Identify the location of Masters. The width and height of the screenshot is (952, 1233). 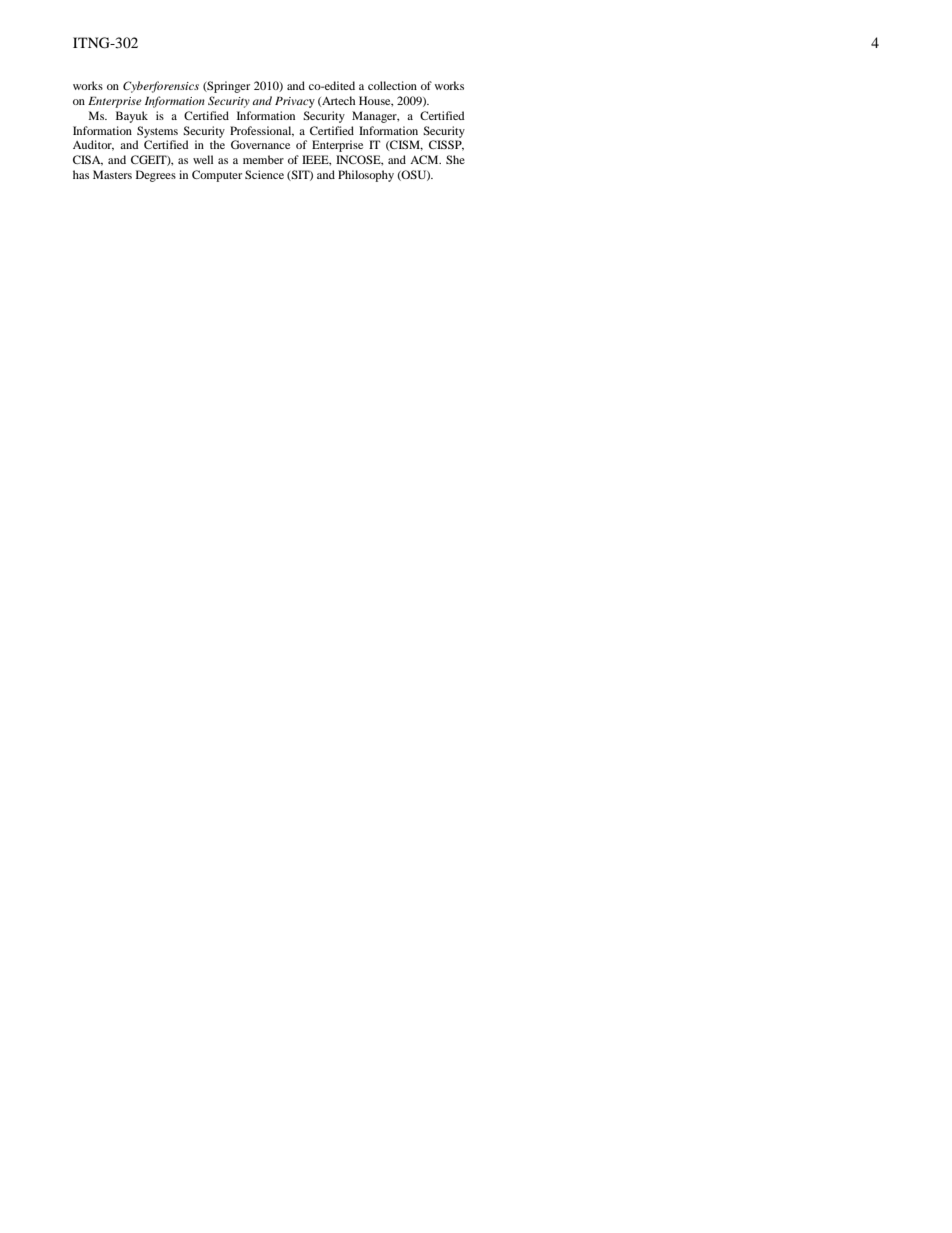
(112, 174).
